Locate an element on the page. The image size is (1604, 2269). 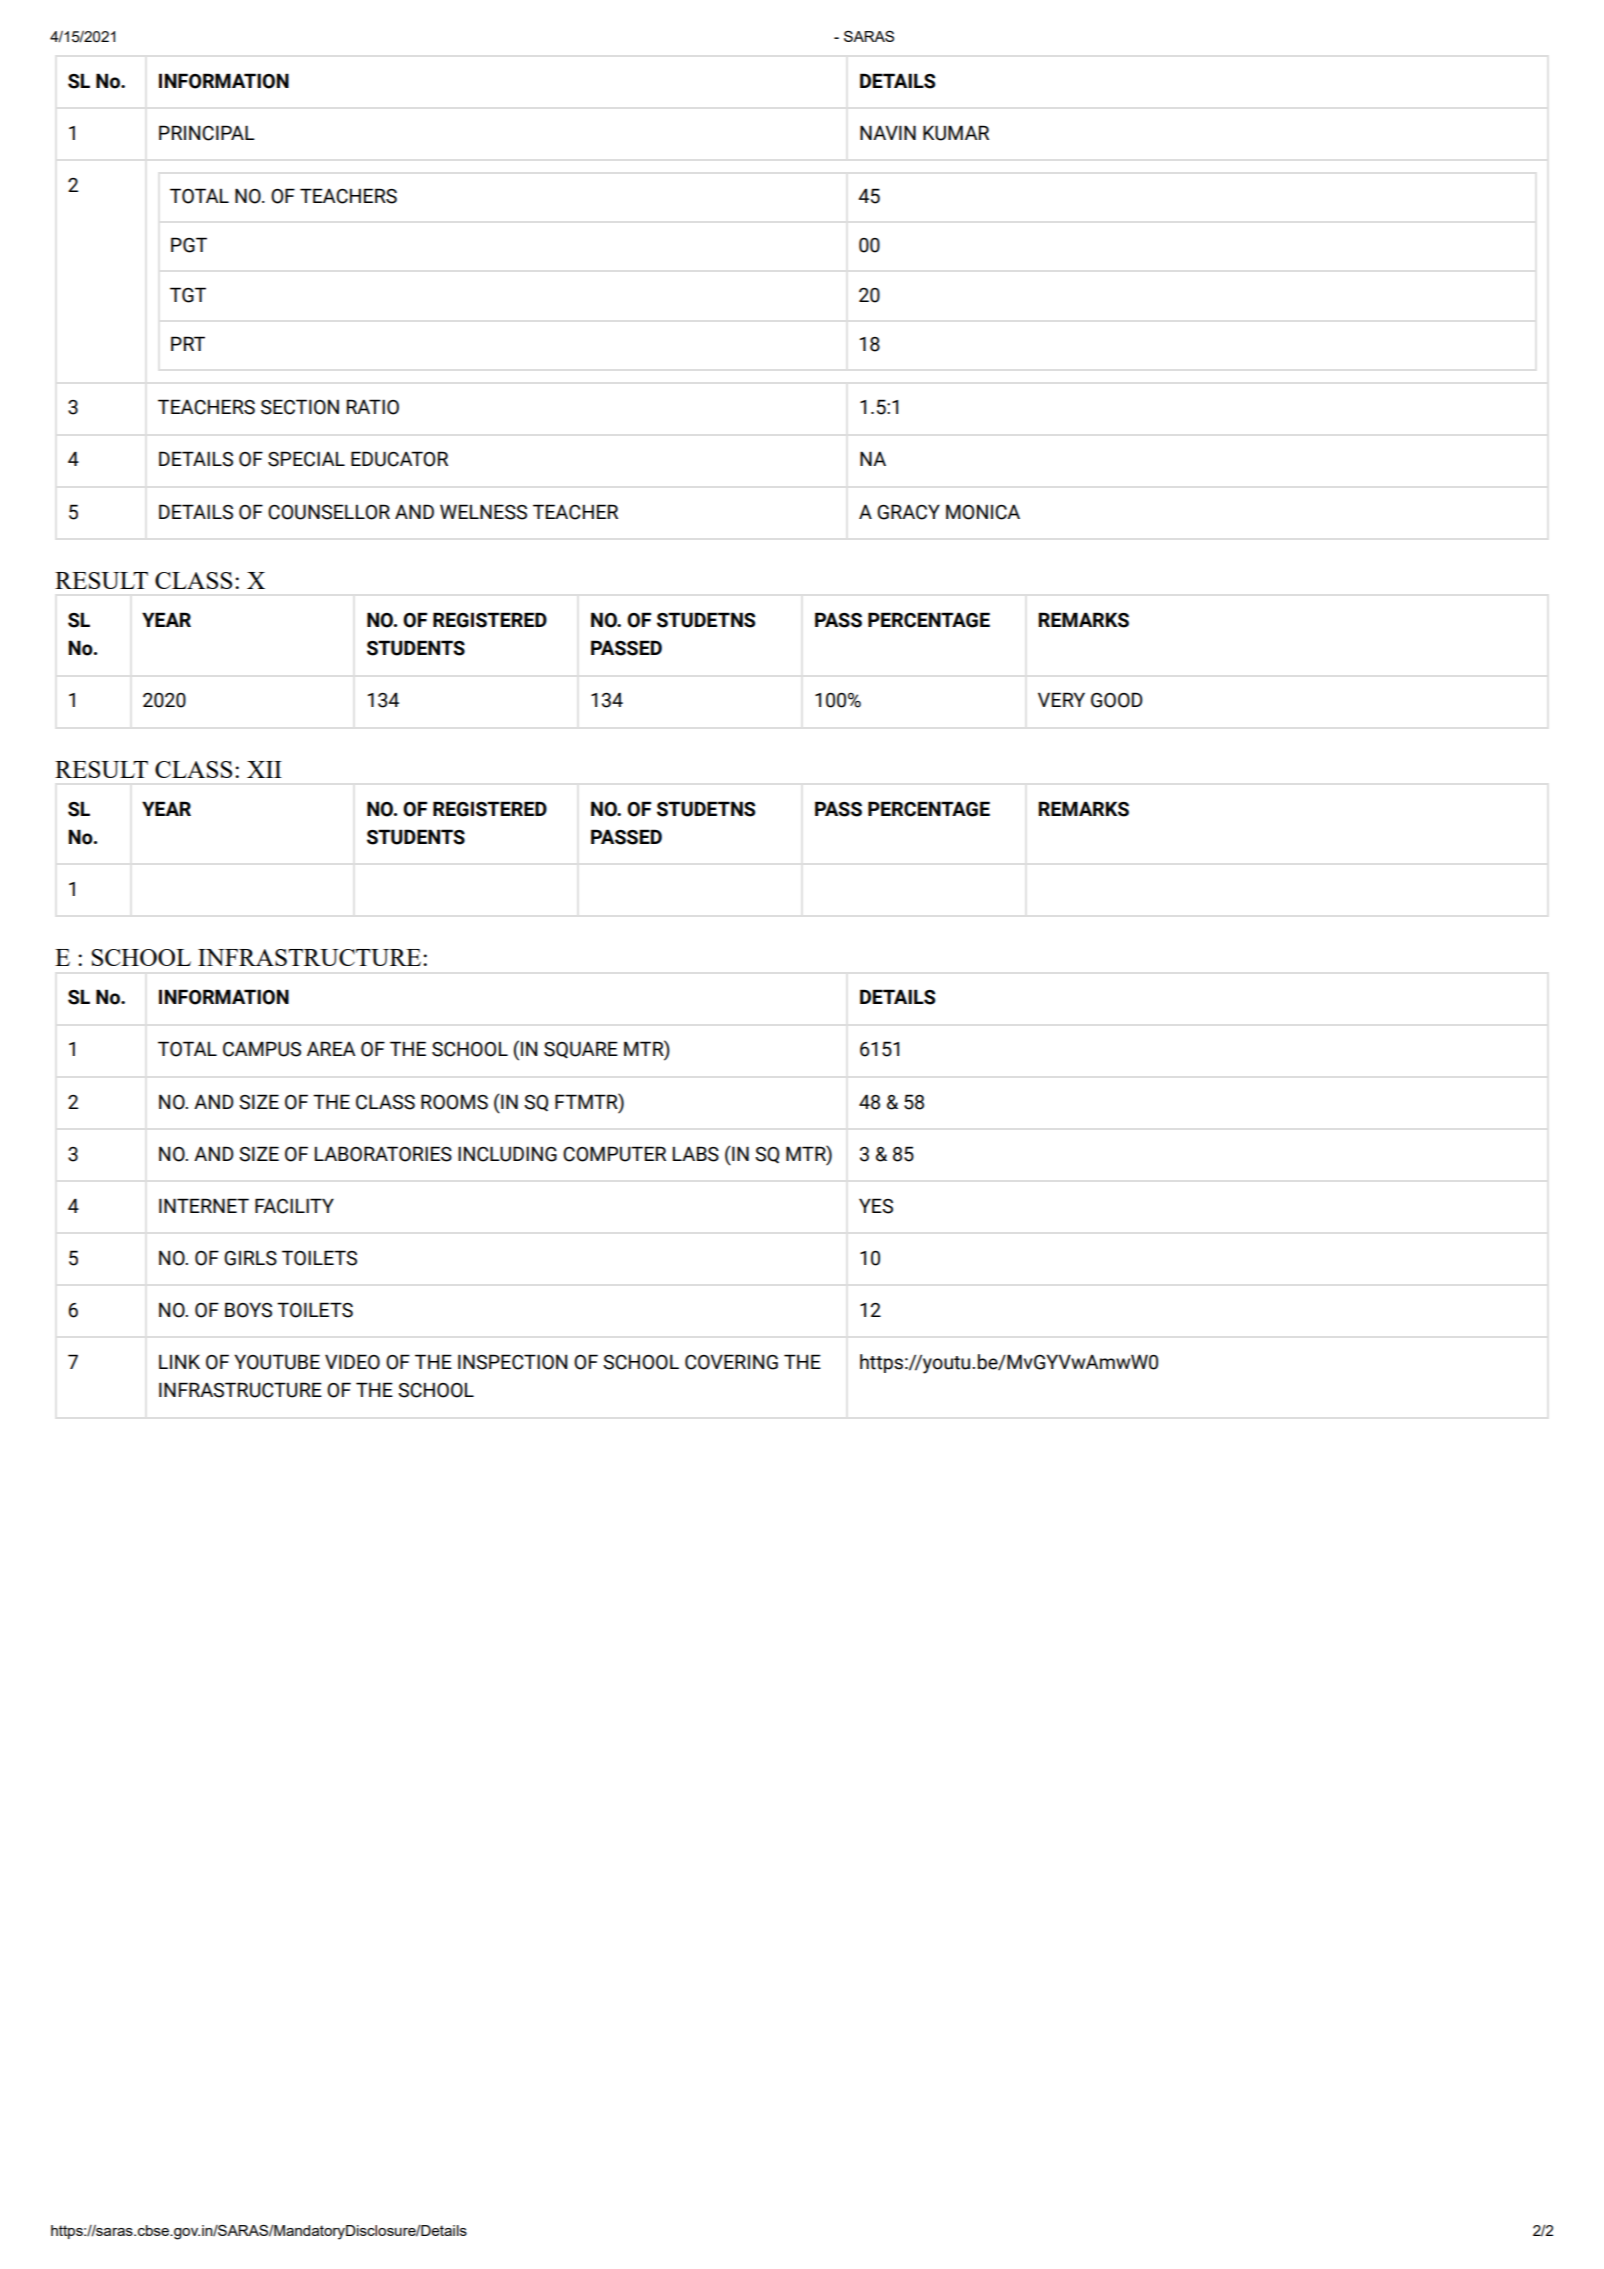
YES is located at coordinates (876, 1206).
